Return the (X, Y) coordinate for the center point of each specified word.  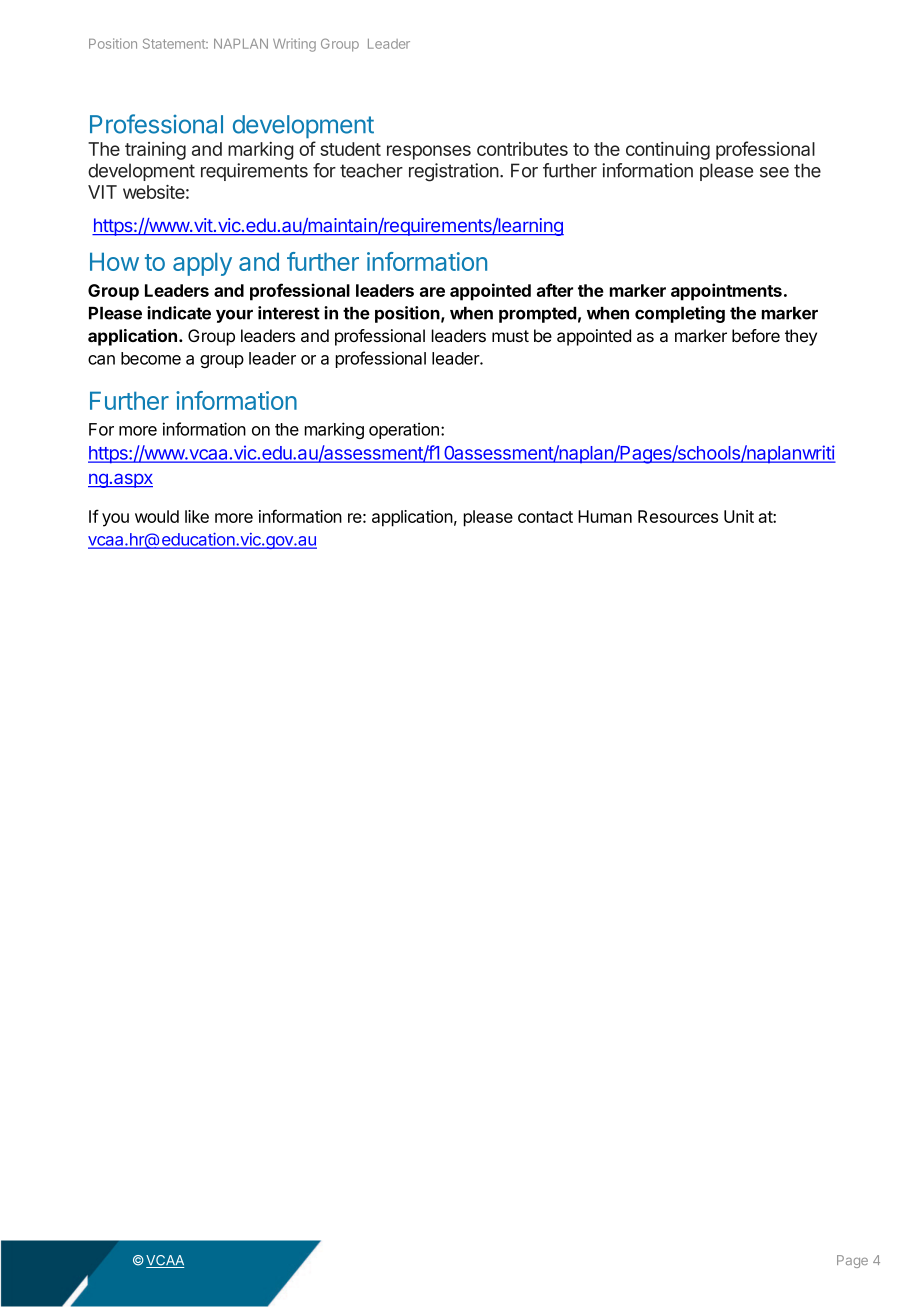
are (432, 292)
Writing (294, 45)
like (197, 516)
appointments (726, 292)
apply (202, 264)
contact (545, 517)
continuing (668, 151)
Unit (739, 516)
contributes (522, 149)
